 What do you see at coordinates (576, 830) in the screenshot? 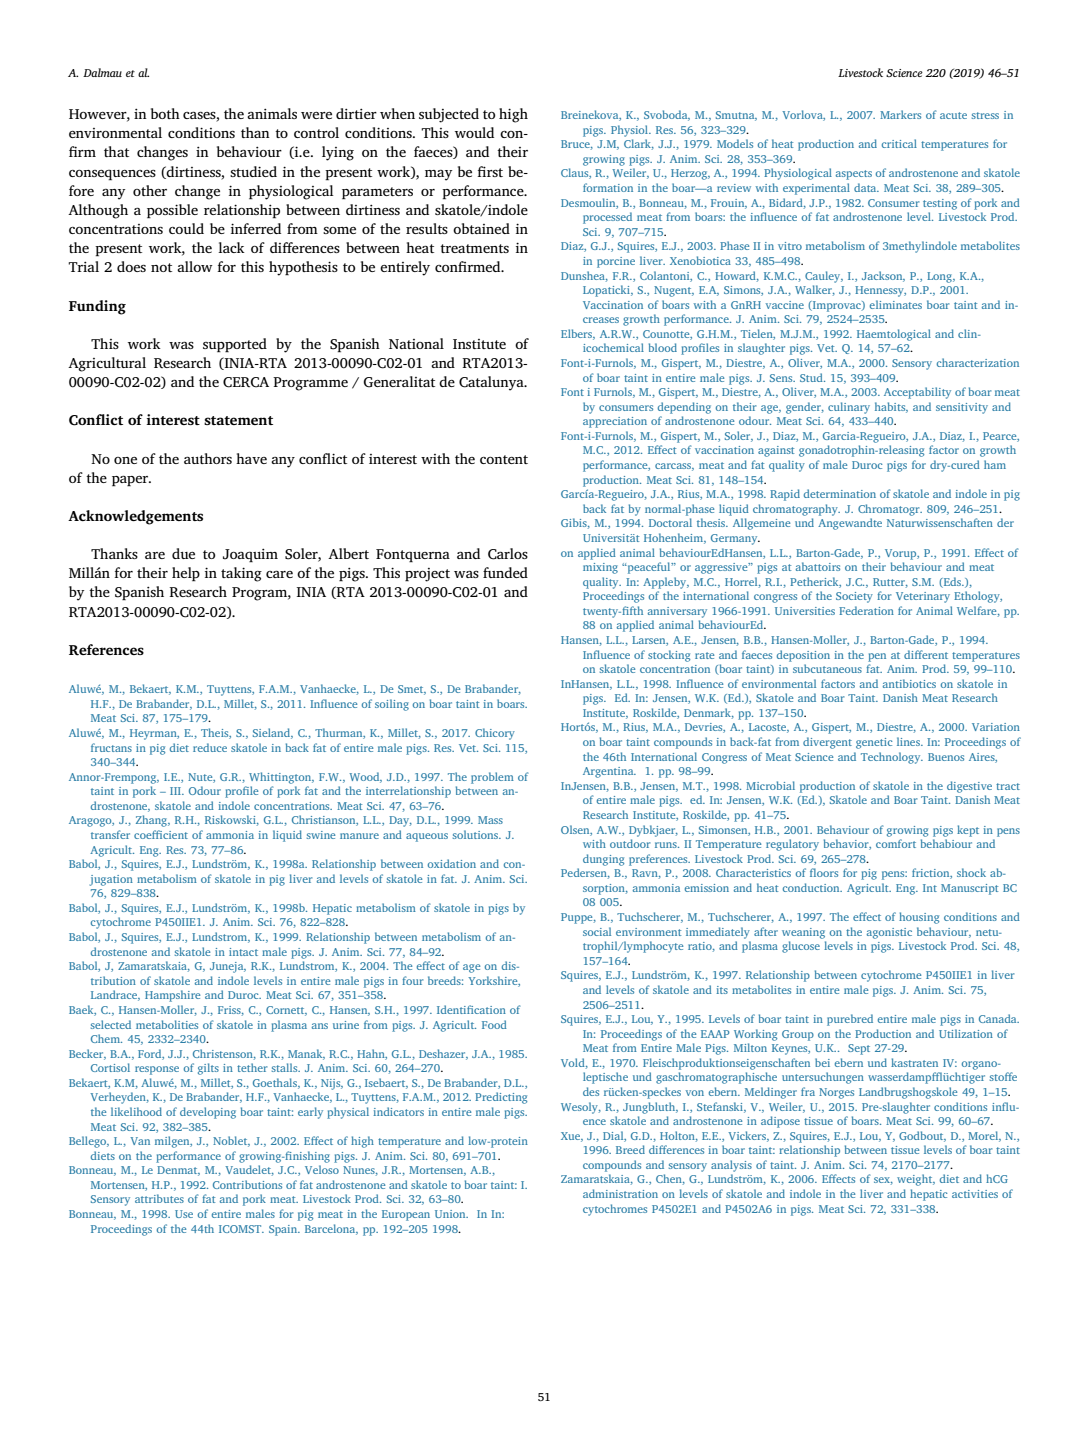
I see `Olsen` at bounding box center [576, 830].
